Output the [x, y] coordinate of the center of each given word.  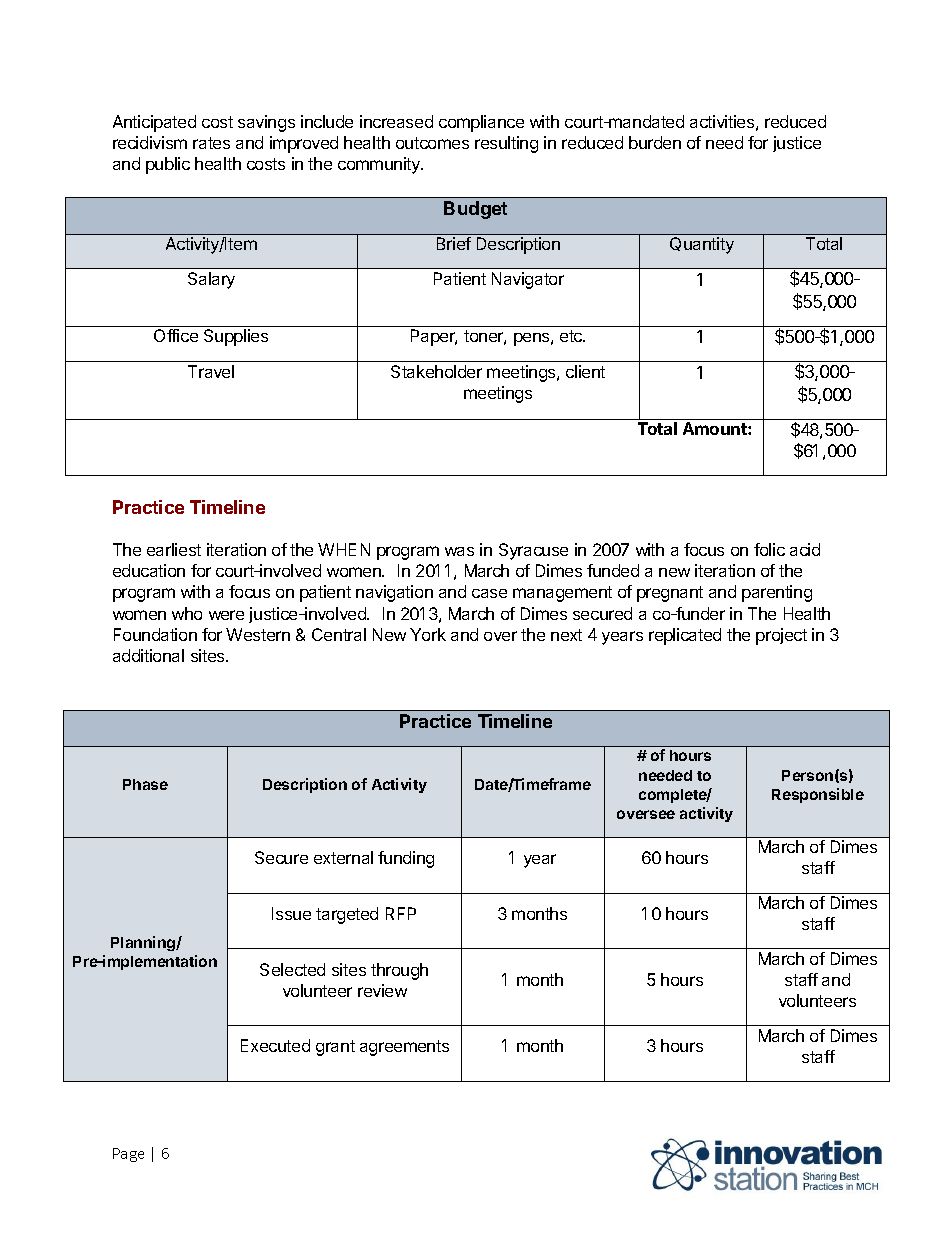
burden [655, 142]
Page [128, 1155]
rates [211, 143]
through [399, 971]
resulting [506, 144]
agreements [404, 1048]
